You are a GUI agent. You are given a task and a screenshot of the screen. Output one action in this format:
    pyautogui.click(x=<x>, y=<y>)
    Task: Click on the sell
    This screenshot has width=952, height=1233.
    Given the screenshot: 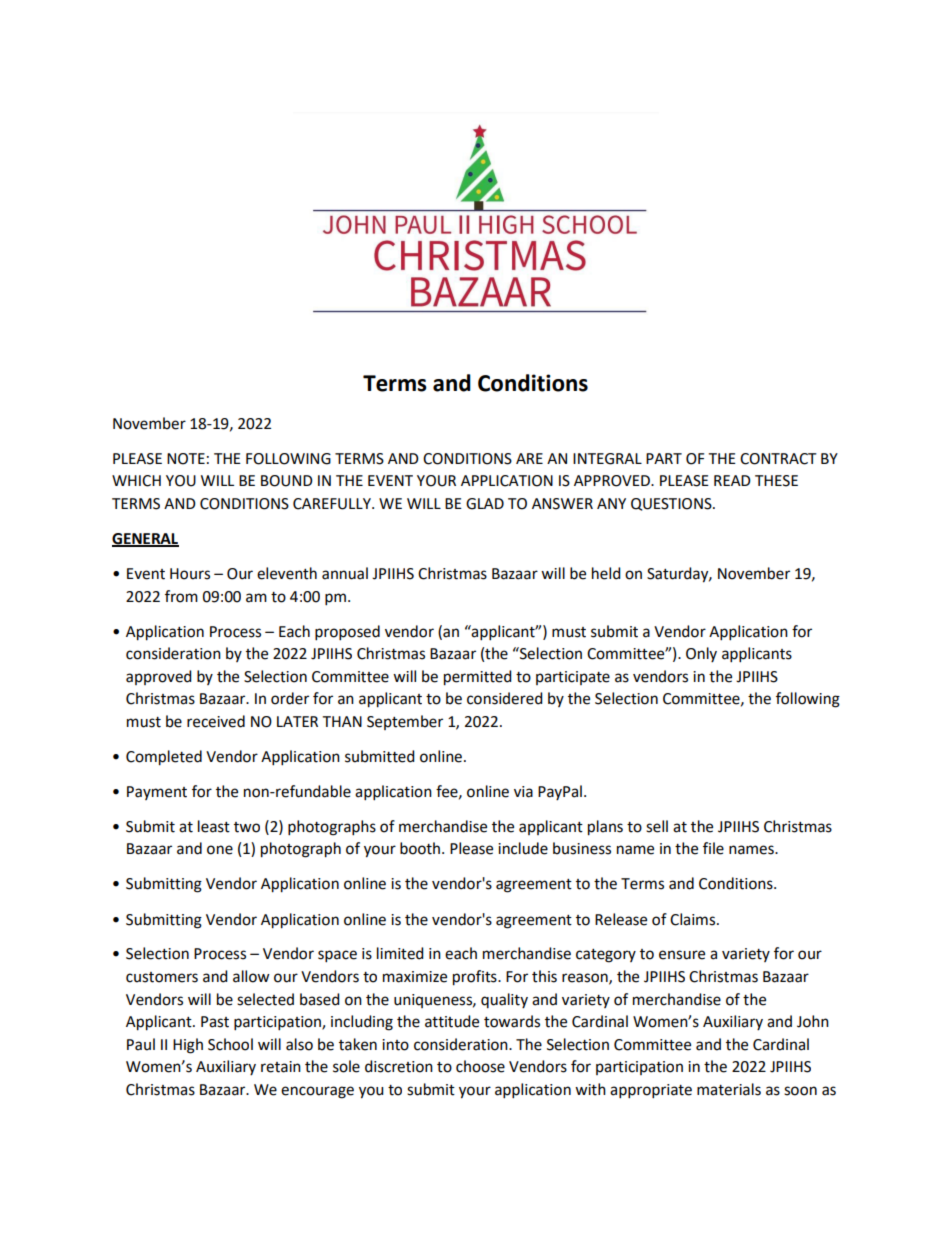 What is the action you would take?
    pyautogui.click(x=657, y=826)
